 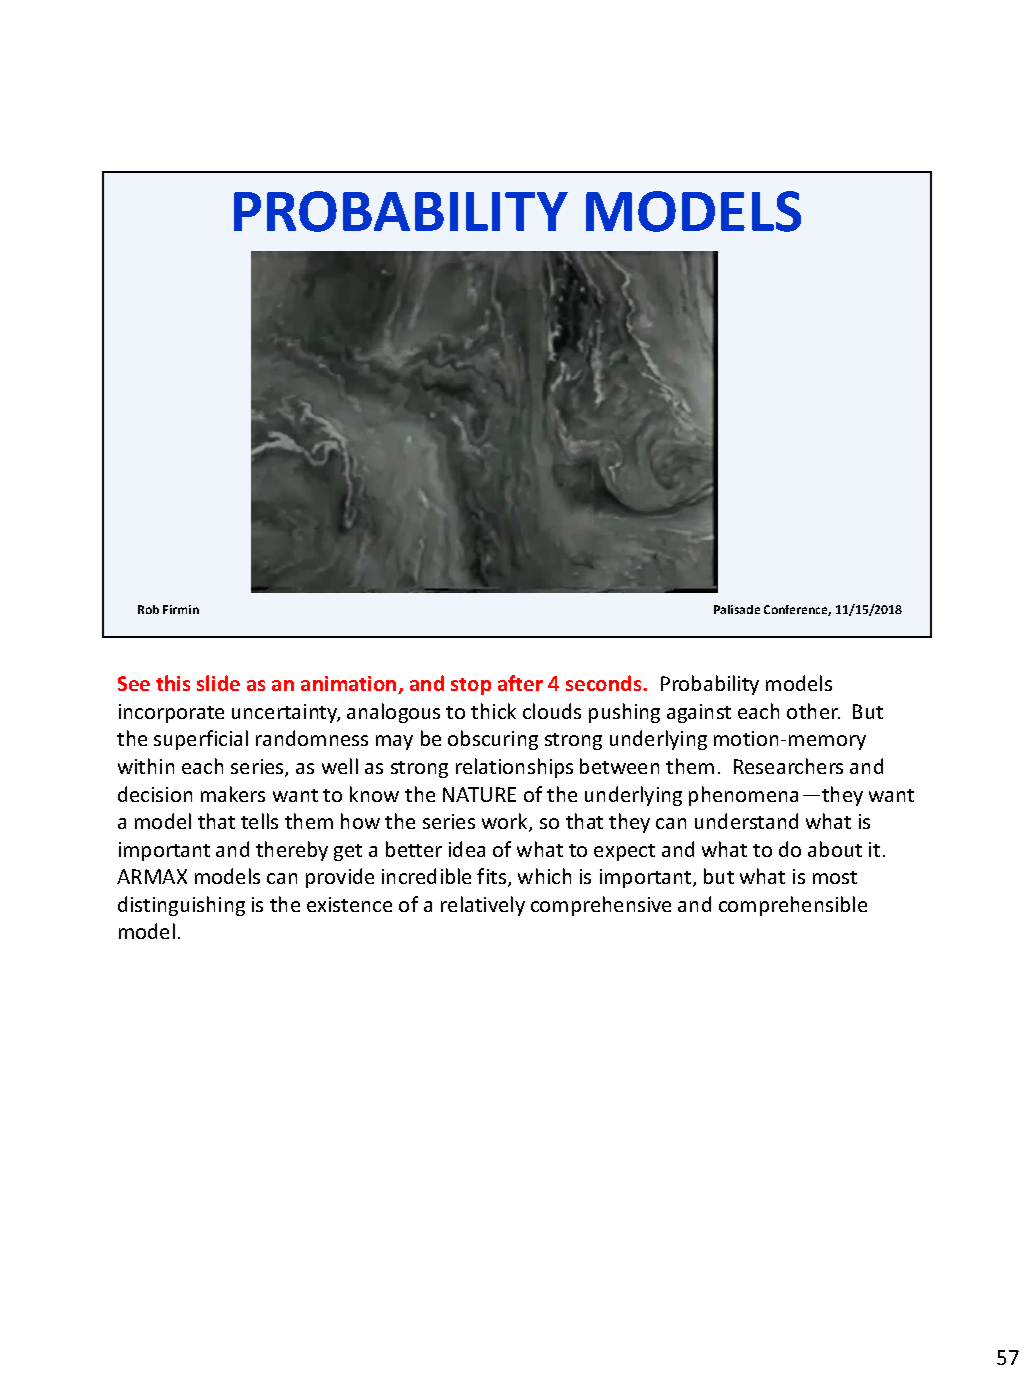 What do you see at coordinates (483, 906) in the document?
I see `relatively` at bounding box center [483, 906].
